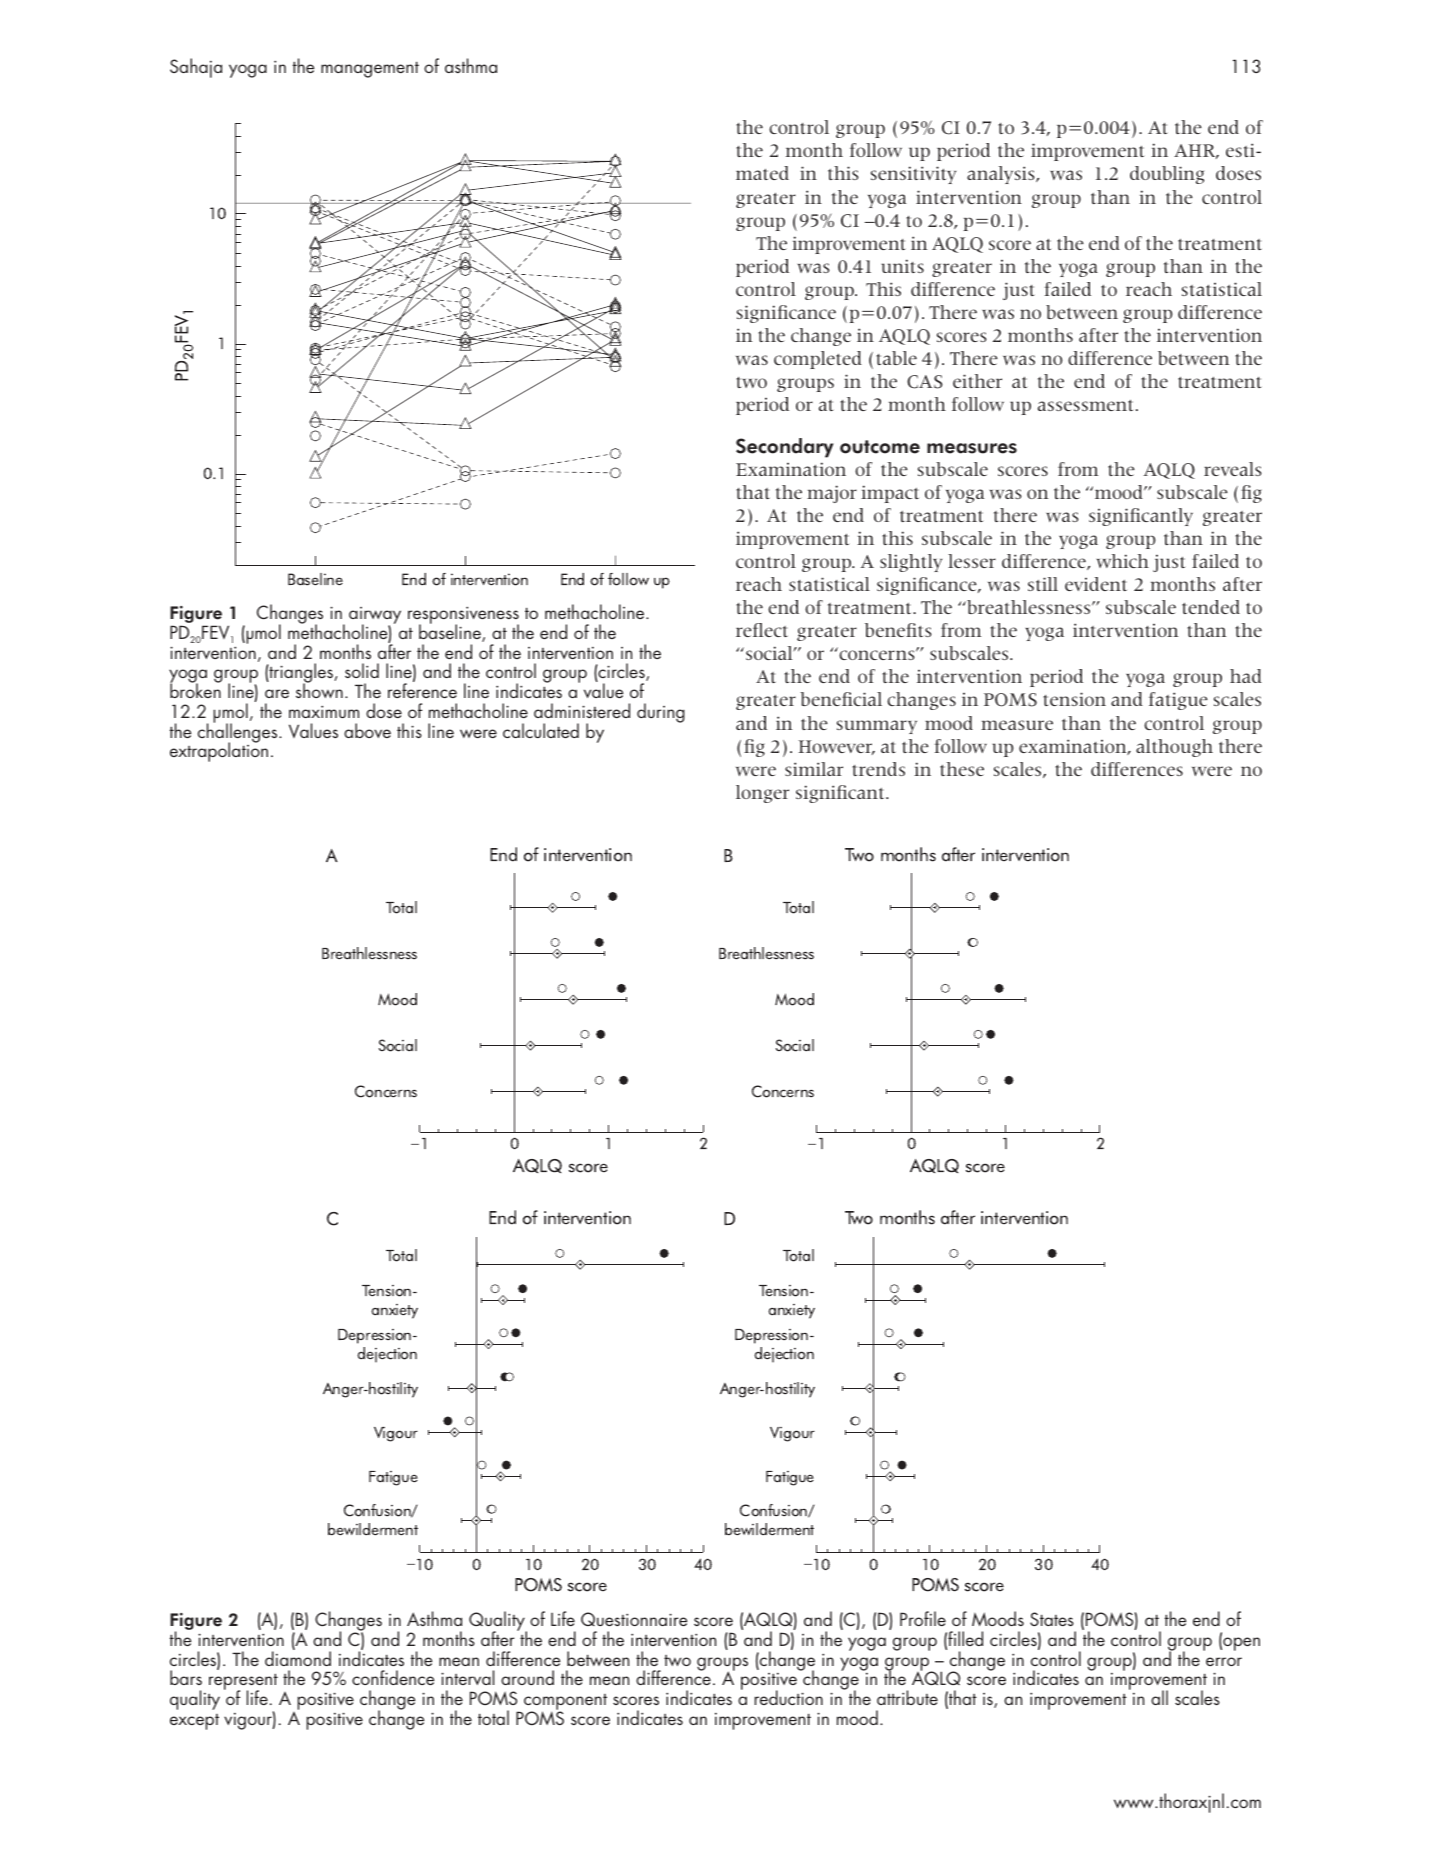 The height and width of the screenshot is (1852, 1431). What do you see at coordinates (370, 70) in the screenshot?
I see `management` at bounding box center [370, 70].
